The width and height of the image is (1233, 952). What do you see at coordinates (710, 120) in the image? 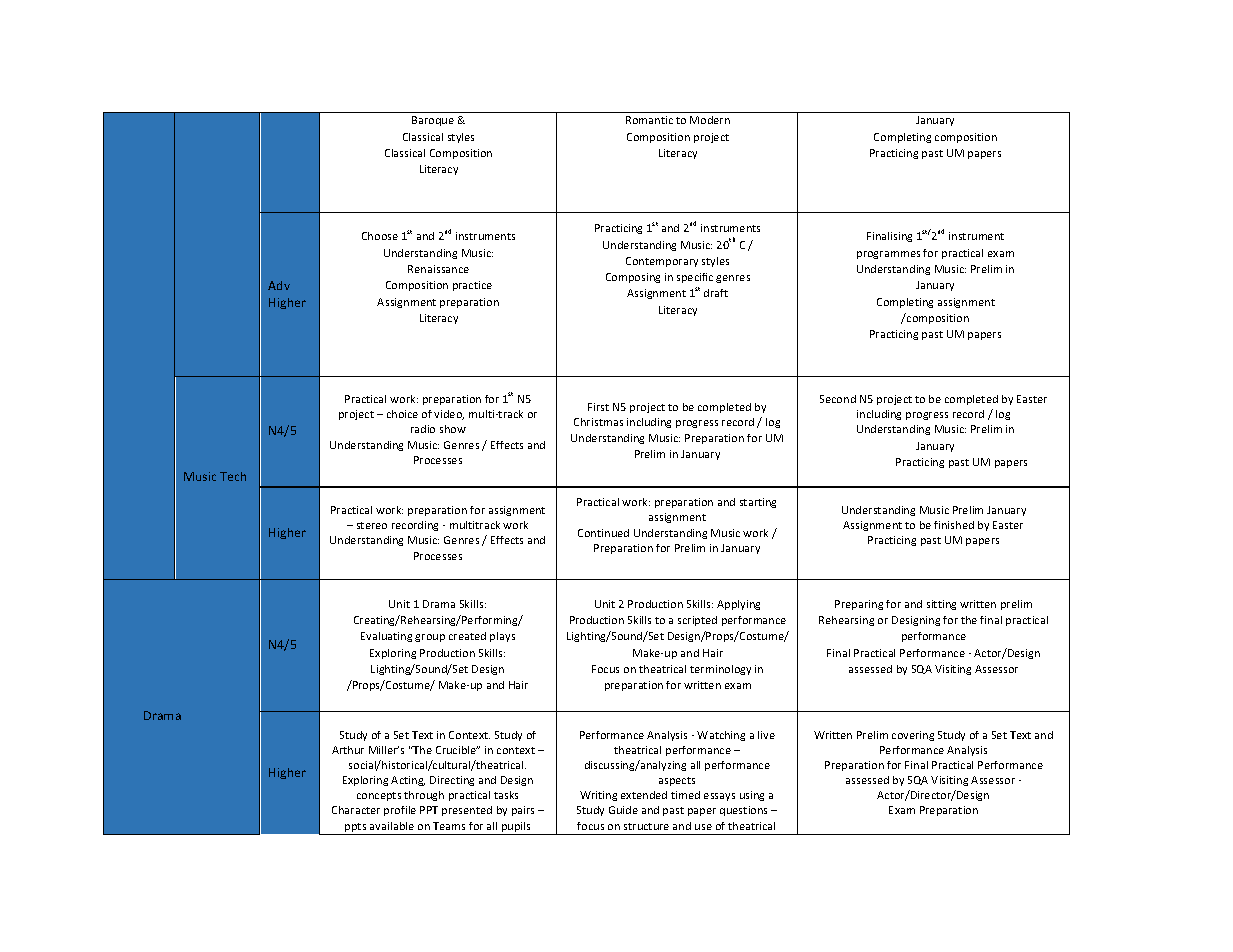
I see `Modern` at bounding box center [710, 120].
